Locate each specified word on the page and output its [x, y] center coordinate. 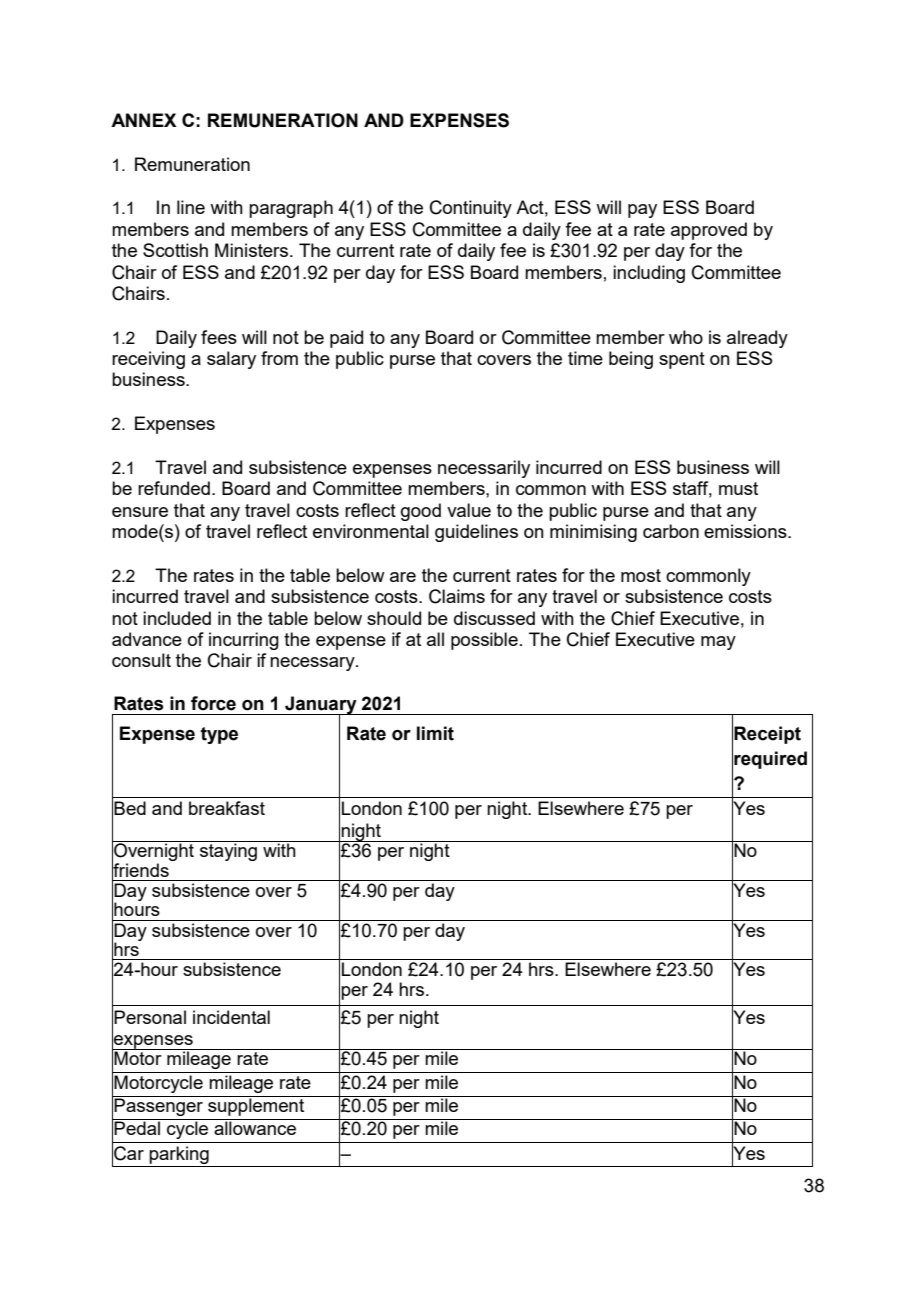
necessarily [484, 469]
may [718, 643]
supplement [256, 1106]
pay [642, 211]
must [738, 488]
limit [435, 733]
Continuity [471, 209]
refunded [174, 488]
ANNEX [144, 120]
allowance [255, 1128]
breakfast [227, 808]
